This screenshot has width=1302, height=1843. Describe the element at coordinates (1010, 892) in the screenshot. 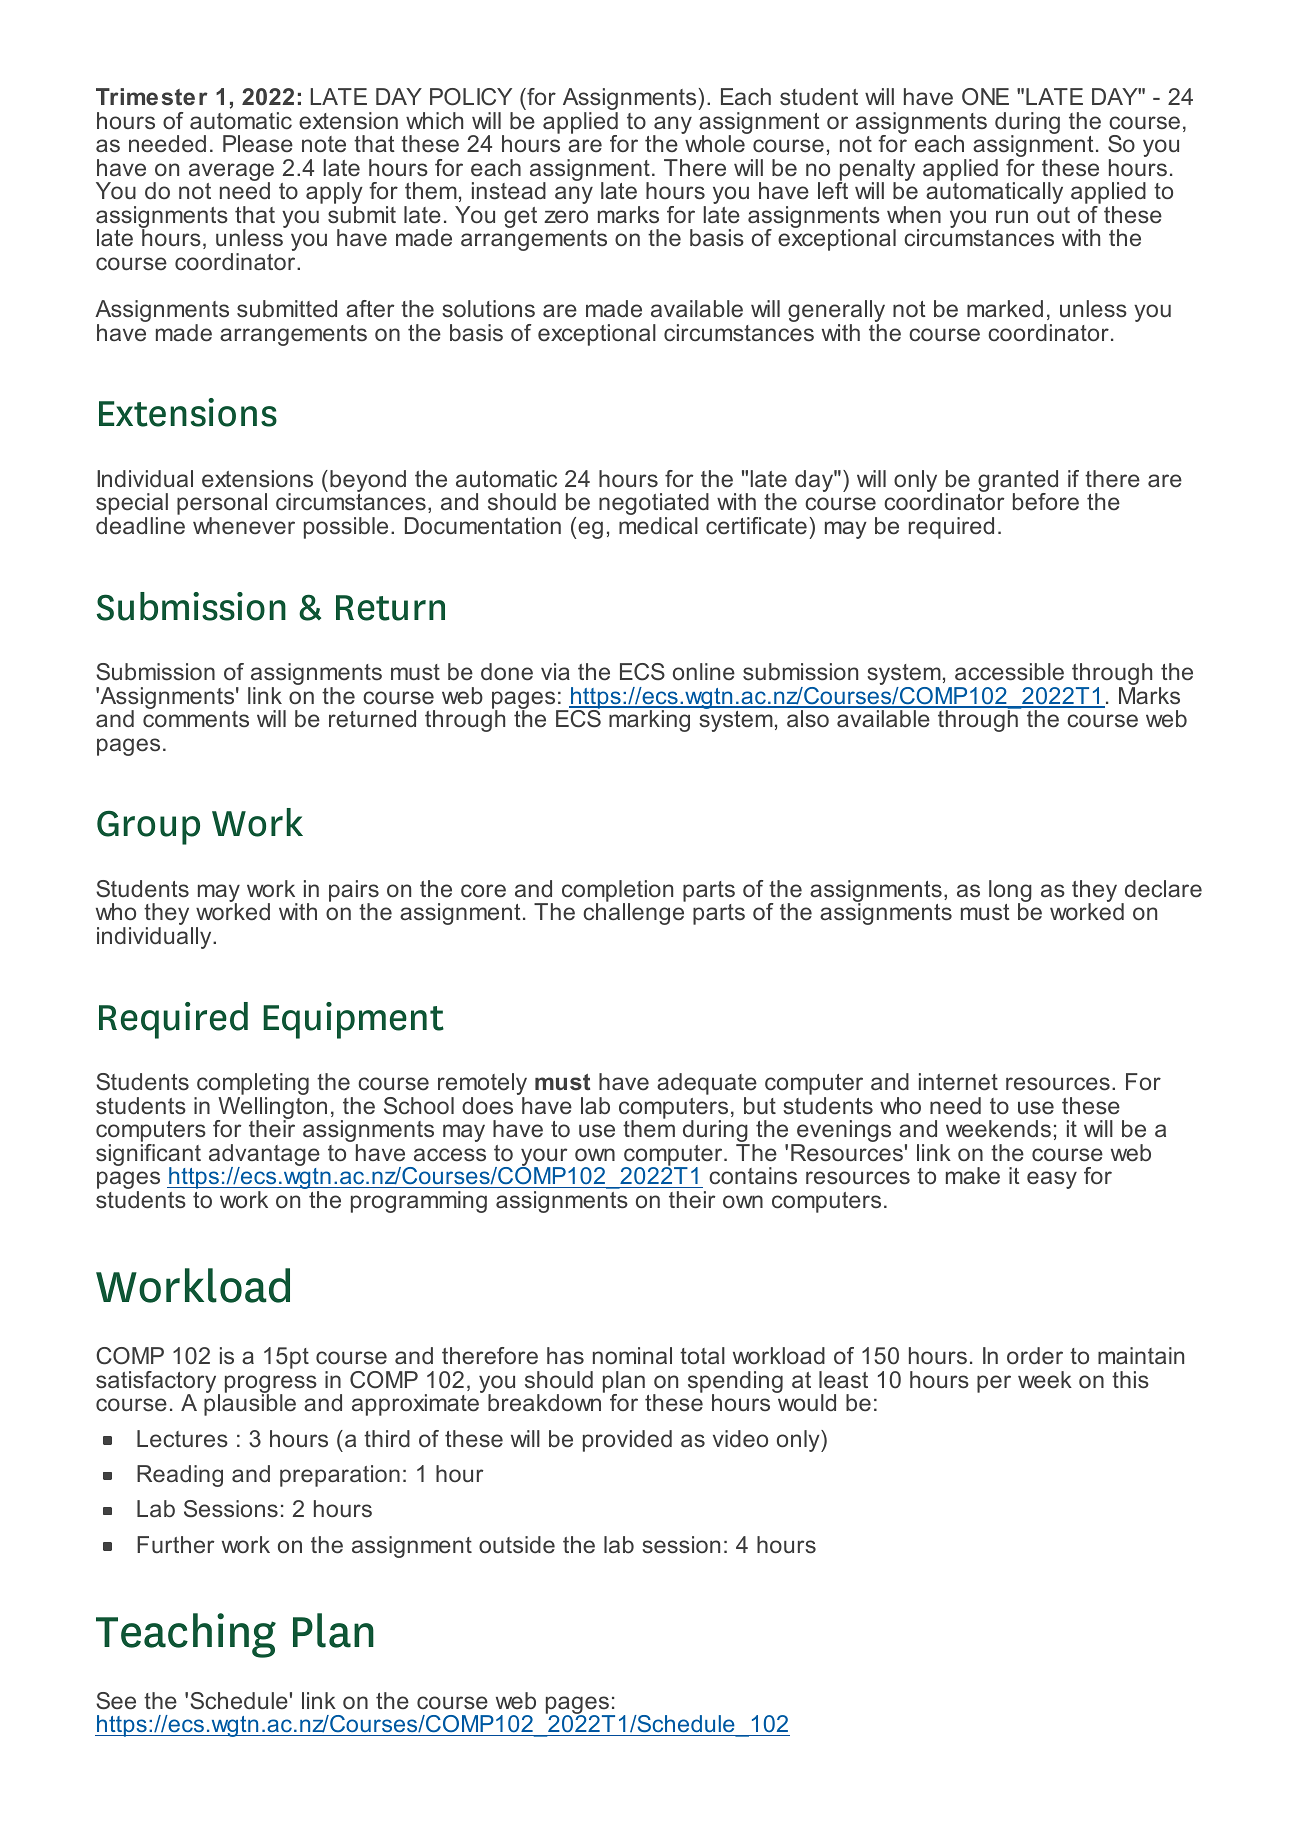

I see `long` at that location.
